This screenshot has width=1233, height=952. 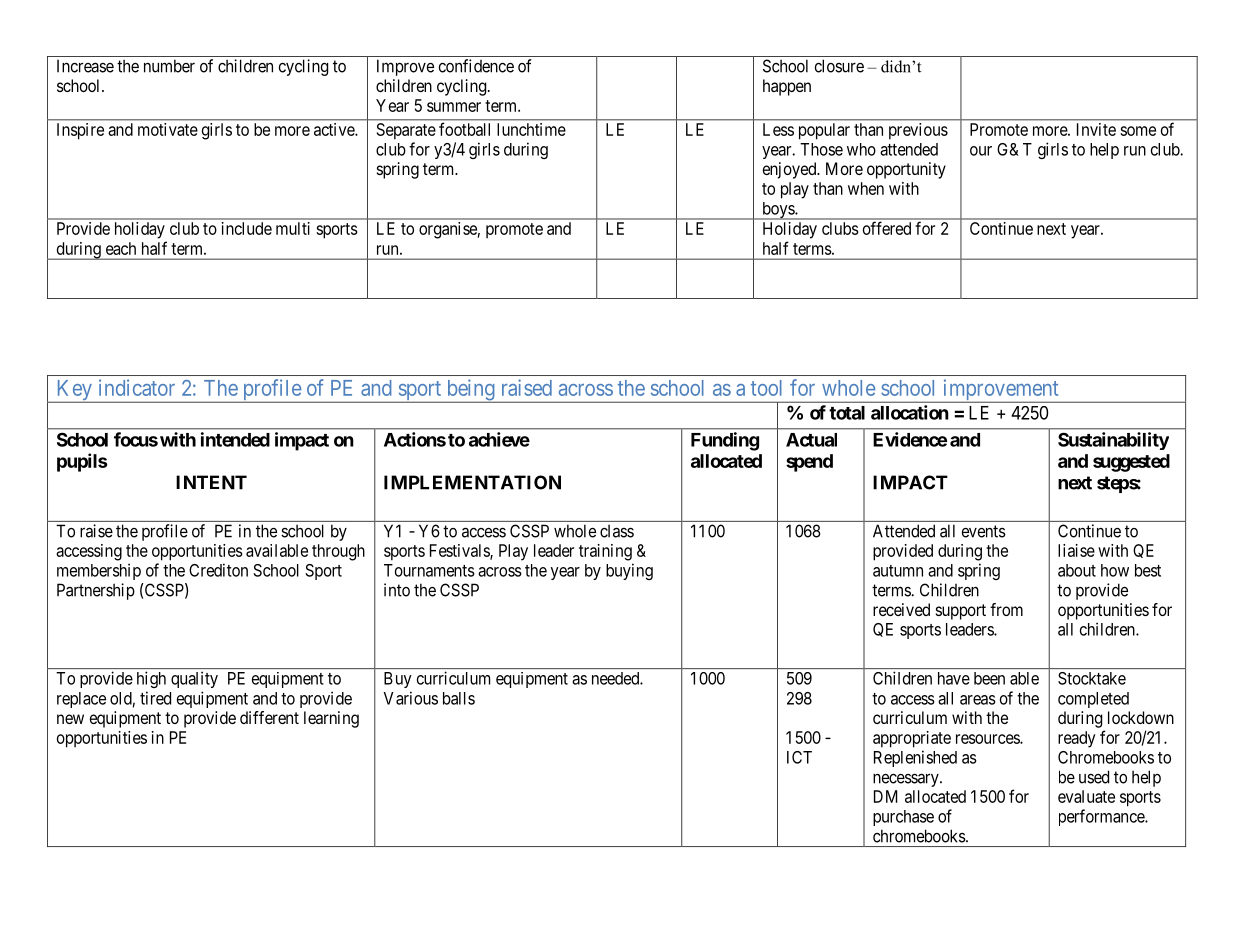 What do you see at coordinates (99, 571) in the screenshot?
I see `membership` at bounding box center [99, 571].
